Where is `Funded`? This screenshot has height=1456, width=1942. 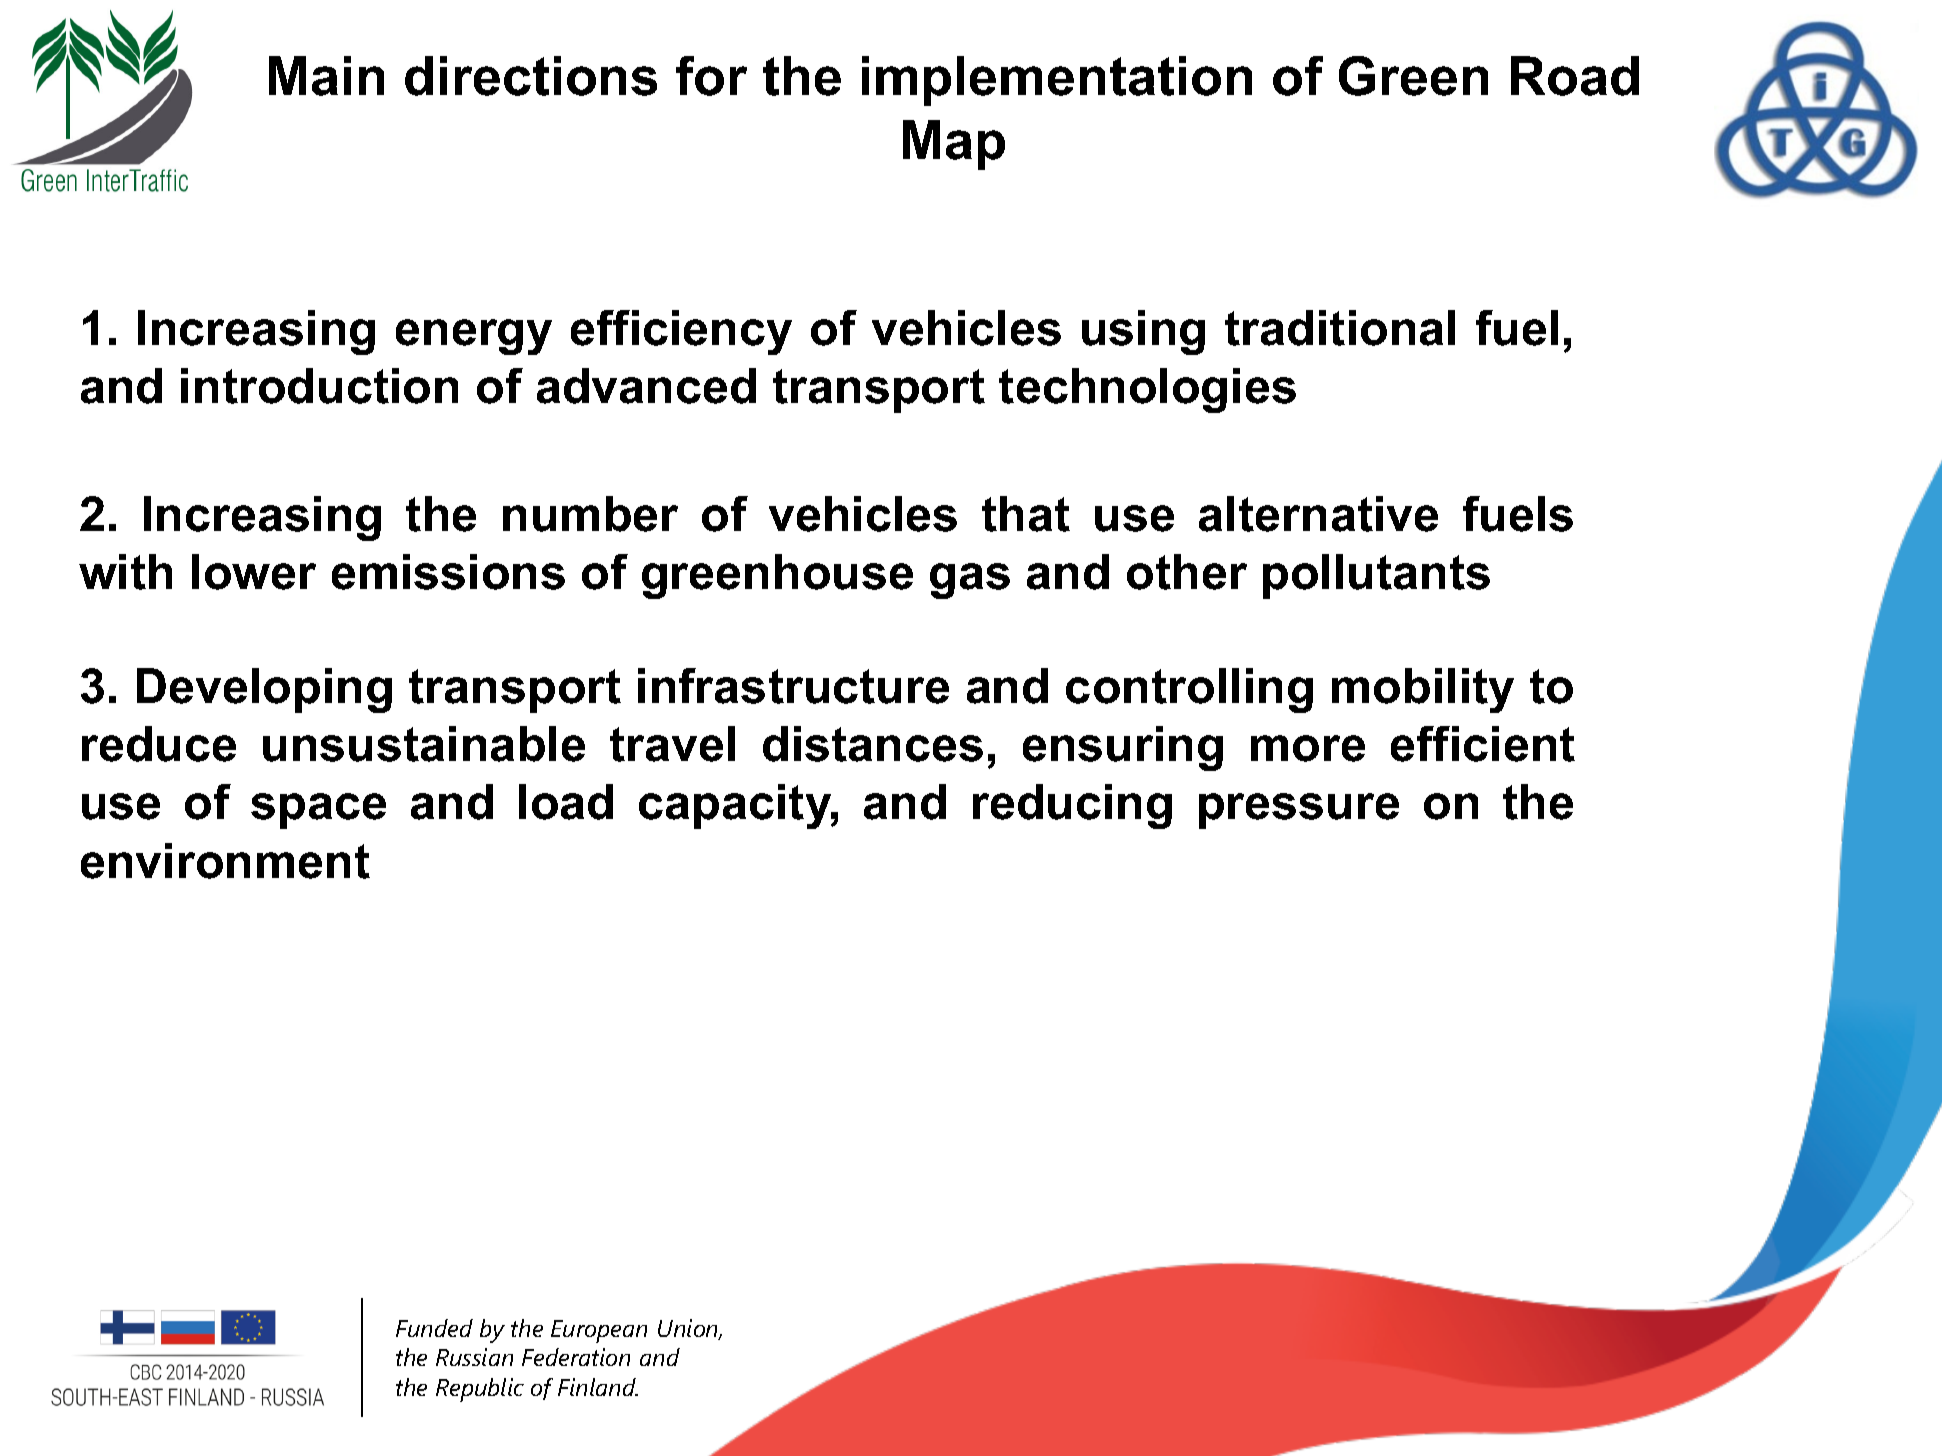 Funded is located at coordinates (434, 1328).
